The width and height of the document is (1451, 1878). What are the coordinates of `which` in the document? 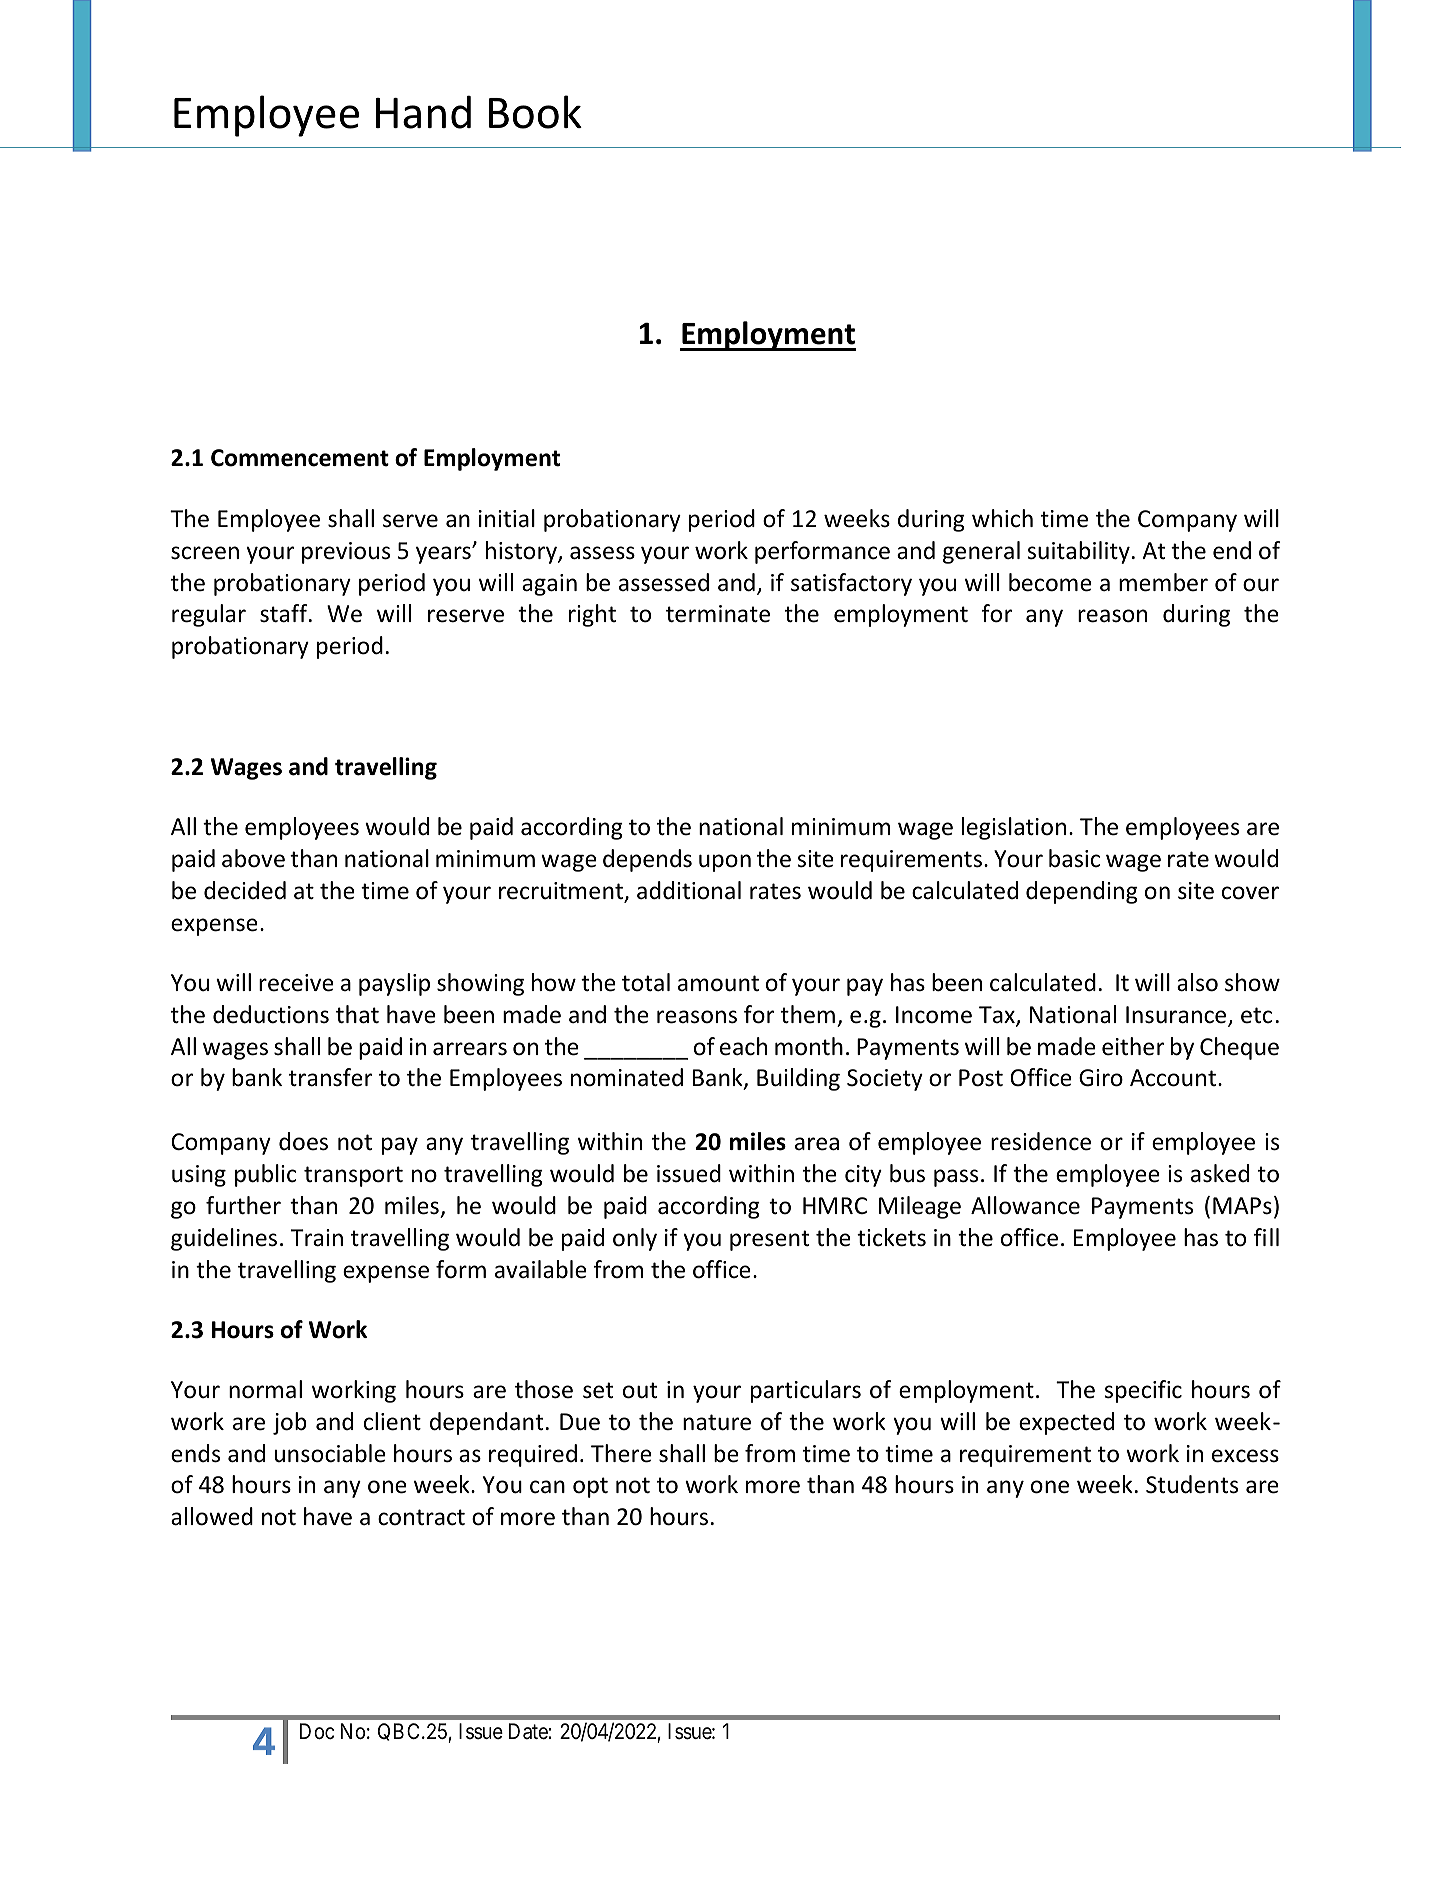 It's located at (1002, 518).
